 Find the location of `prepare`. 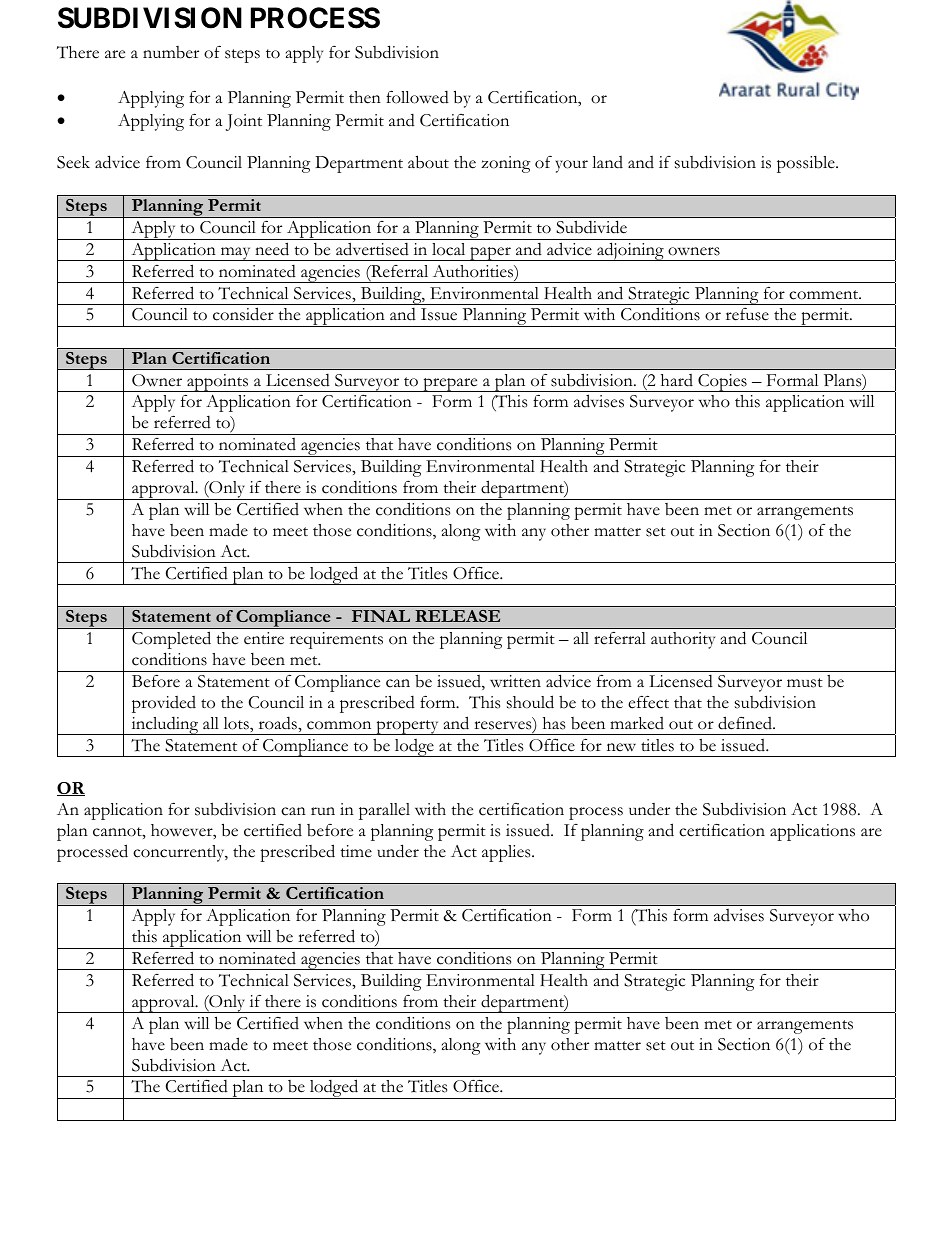

prepare is located at coordinates (450, 385).
